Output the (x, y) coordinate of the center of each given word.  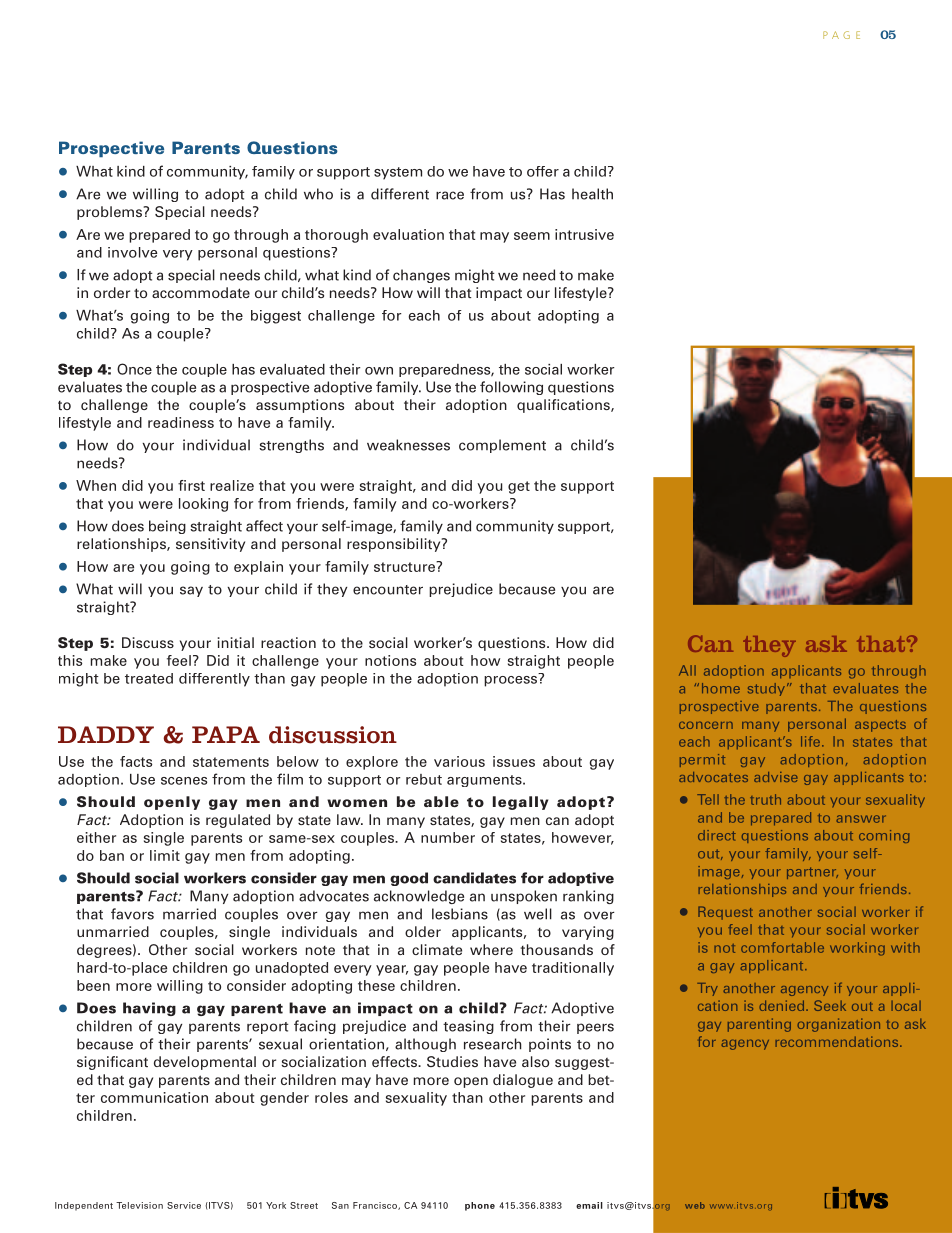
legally (520, 803)
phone (480, 1206)
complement (502, 446)
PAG (836, 35)
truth (765, 799)
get (519, 487)
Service (184, 1205)
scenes (184, 781)
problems (111, 213)
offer (543, 171)
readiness (181, 422)
